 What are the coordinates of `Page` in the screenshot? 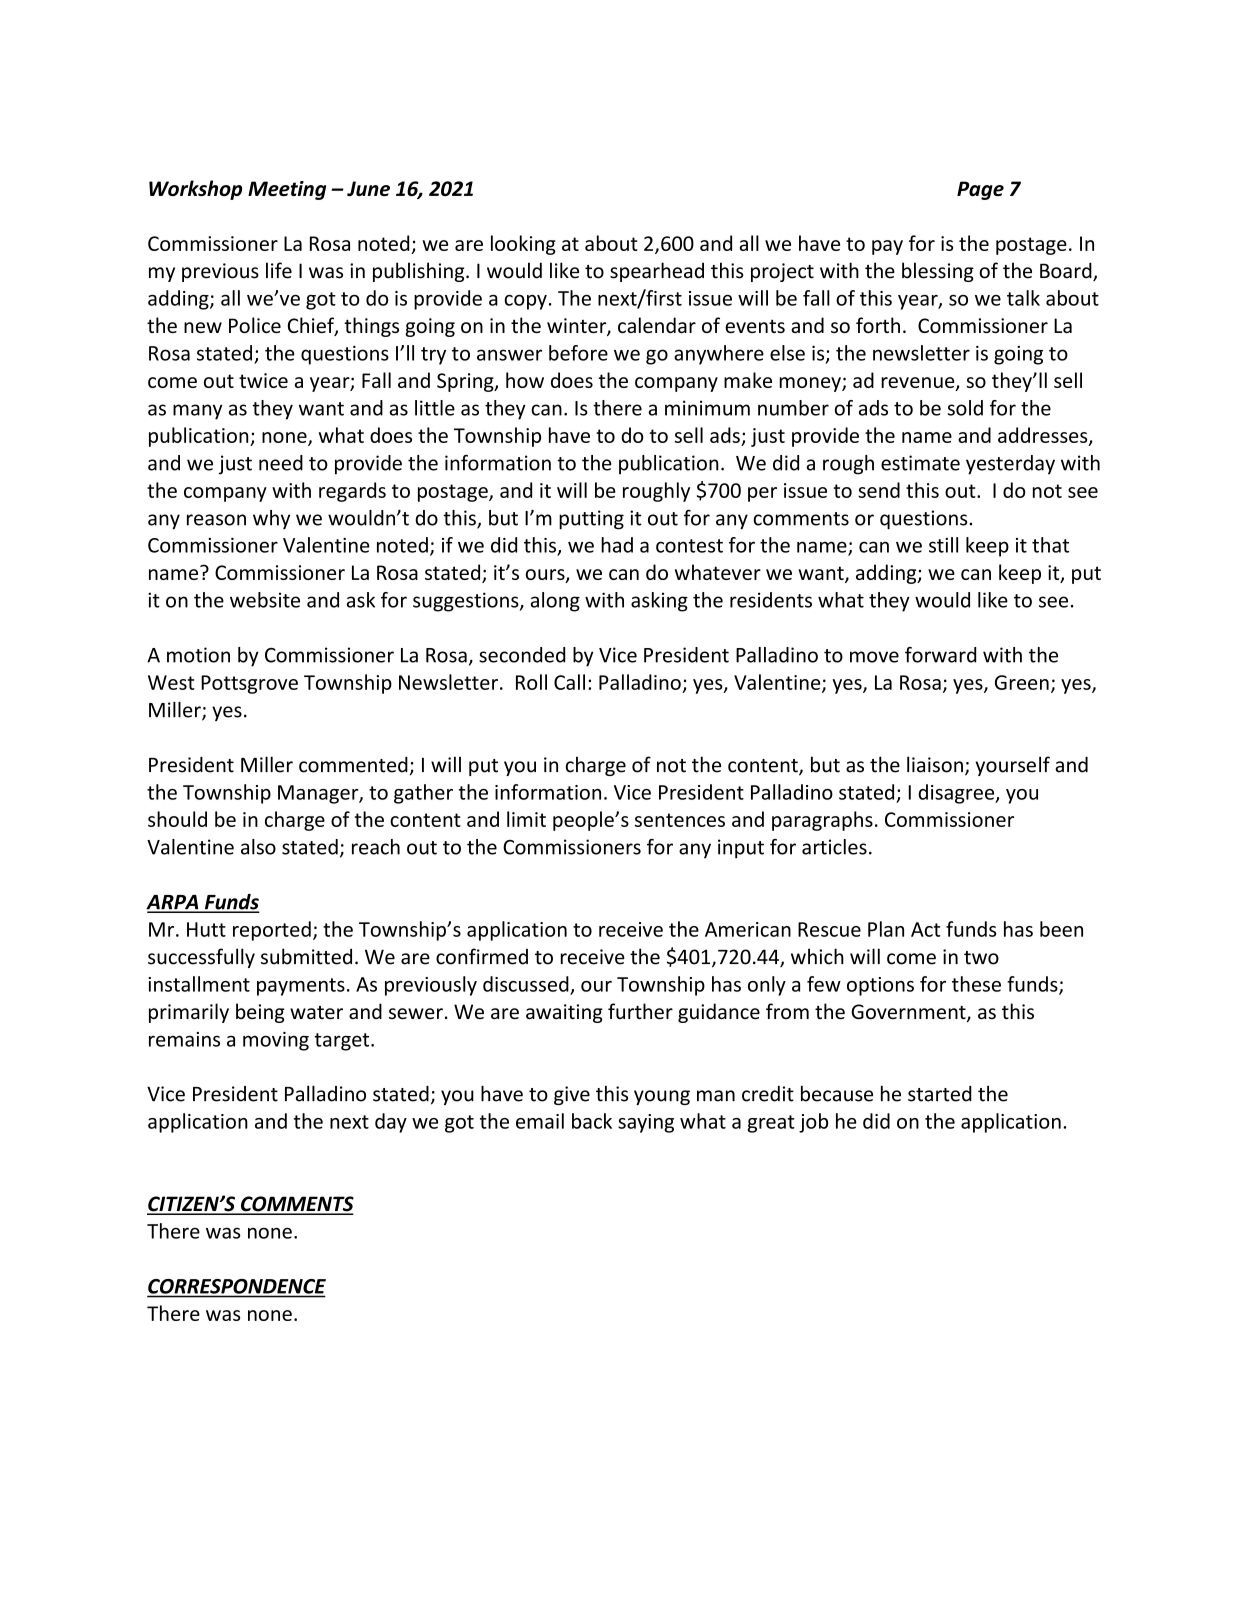 It's located at (980, 190).
